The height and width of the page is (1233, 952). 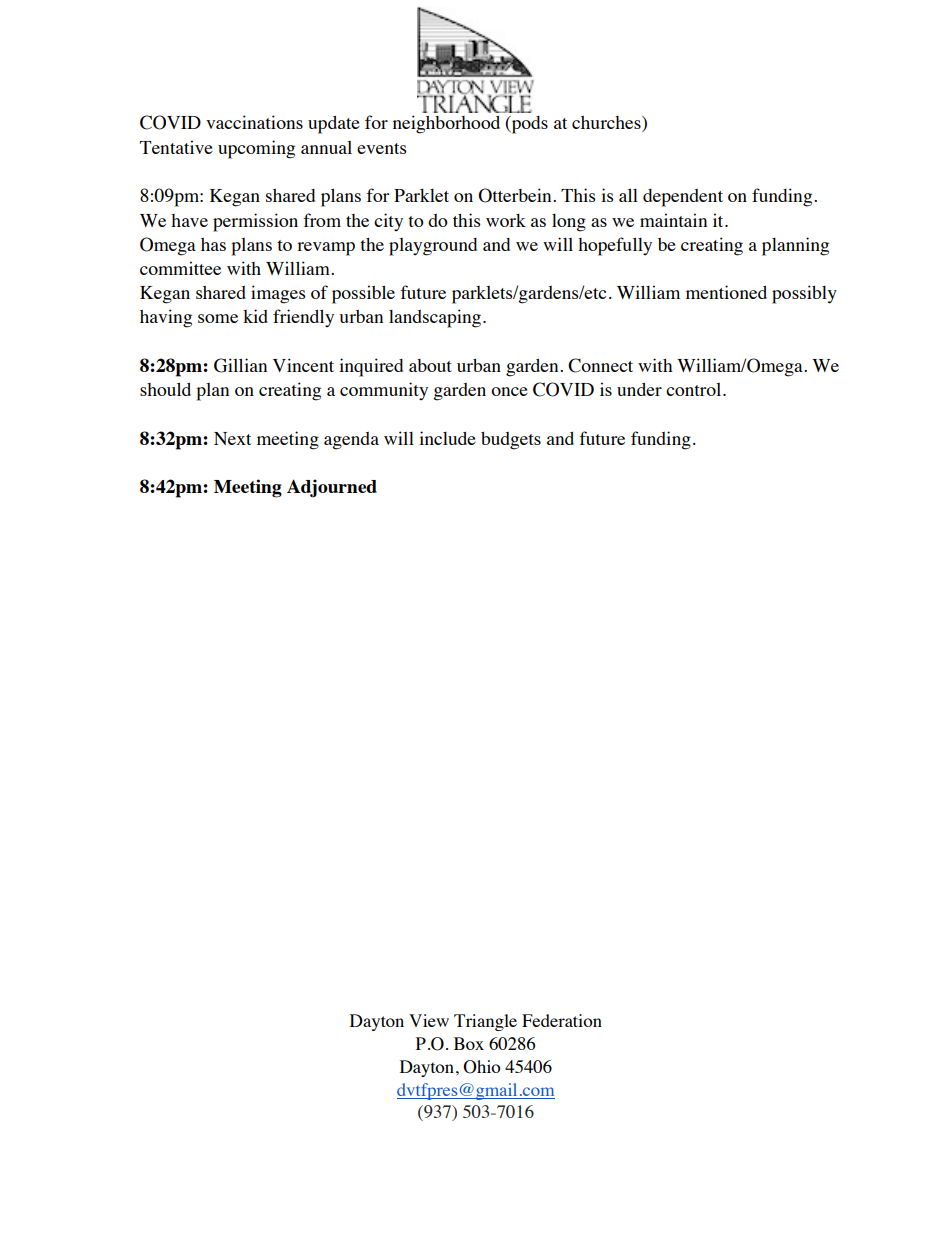 I want to click on neighborhood, so click(x=446, y=124).
